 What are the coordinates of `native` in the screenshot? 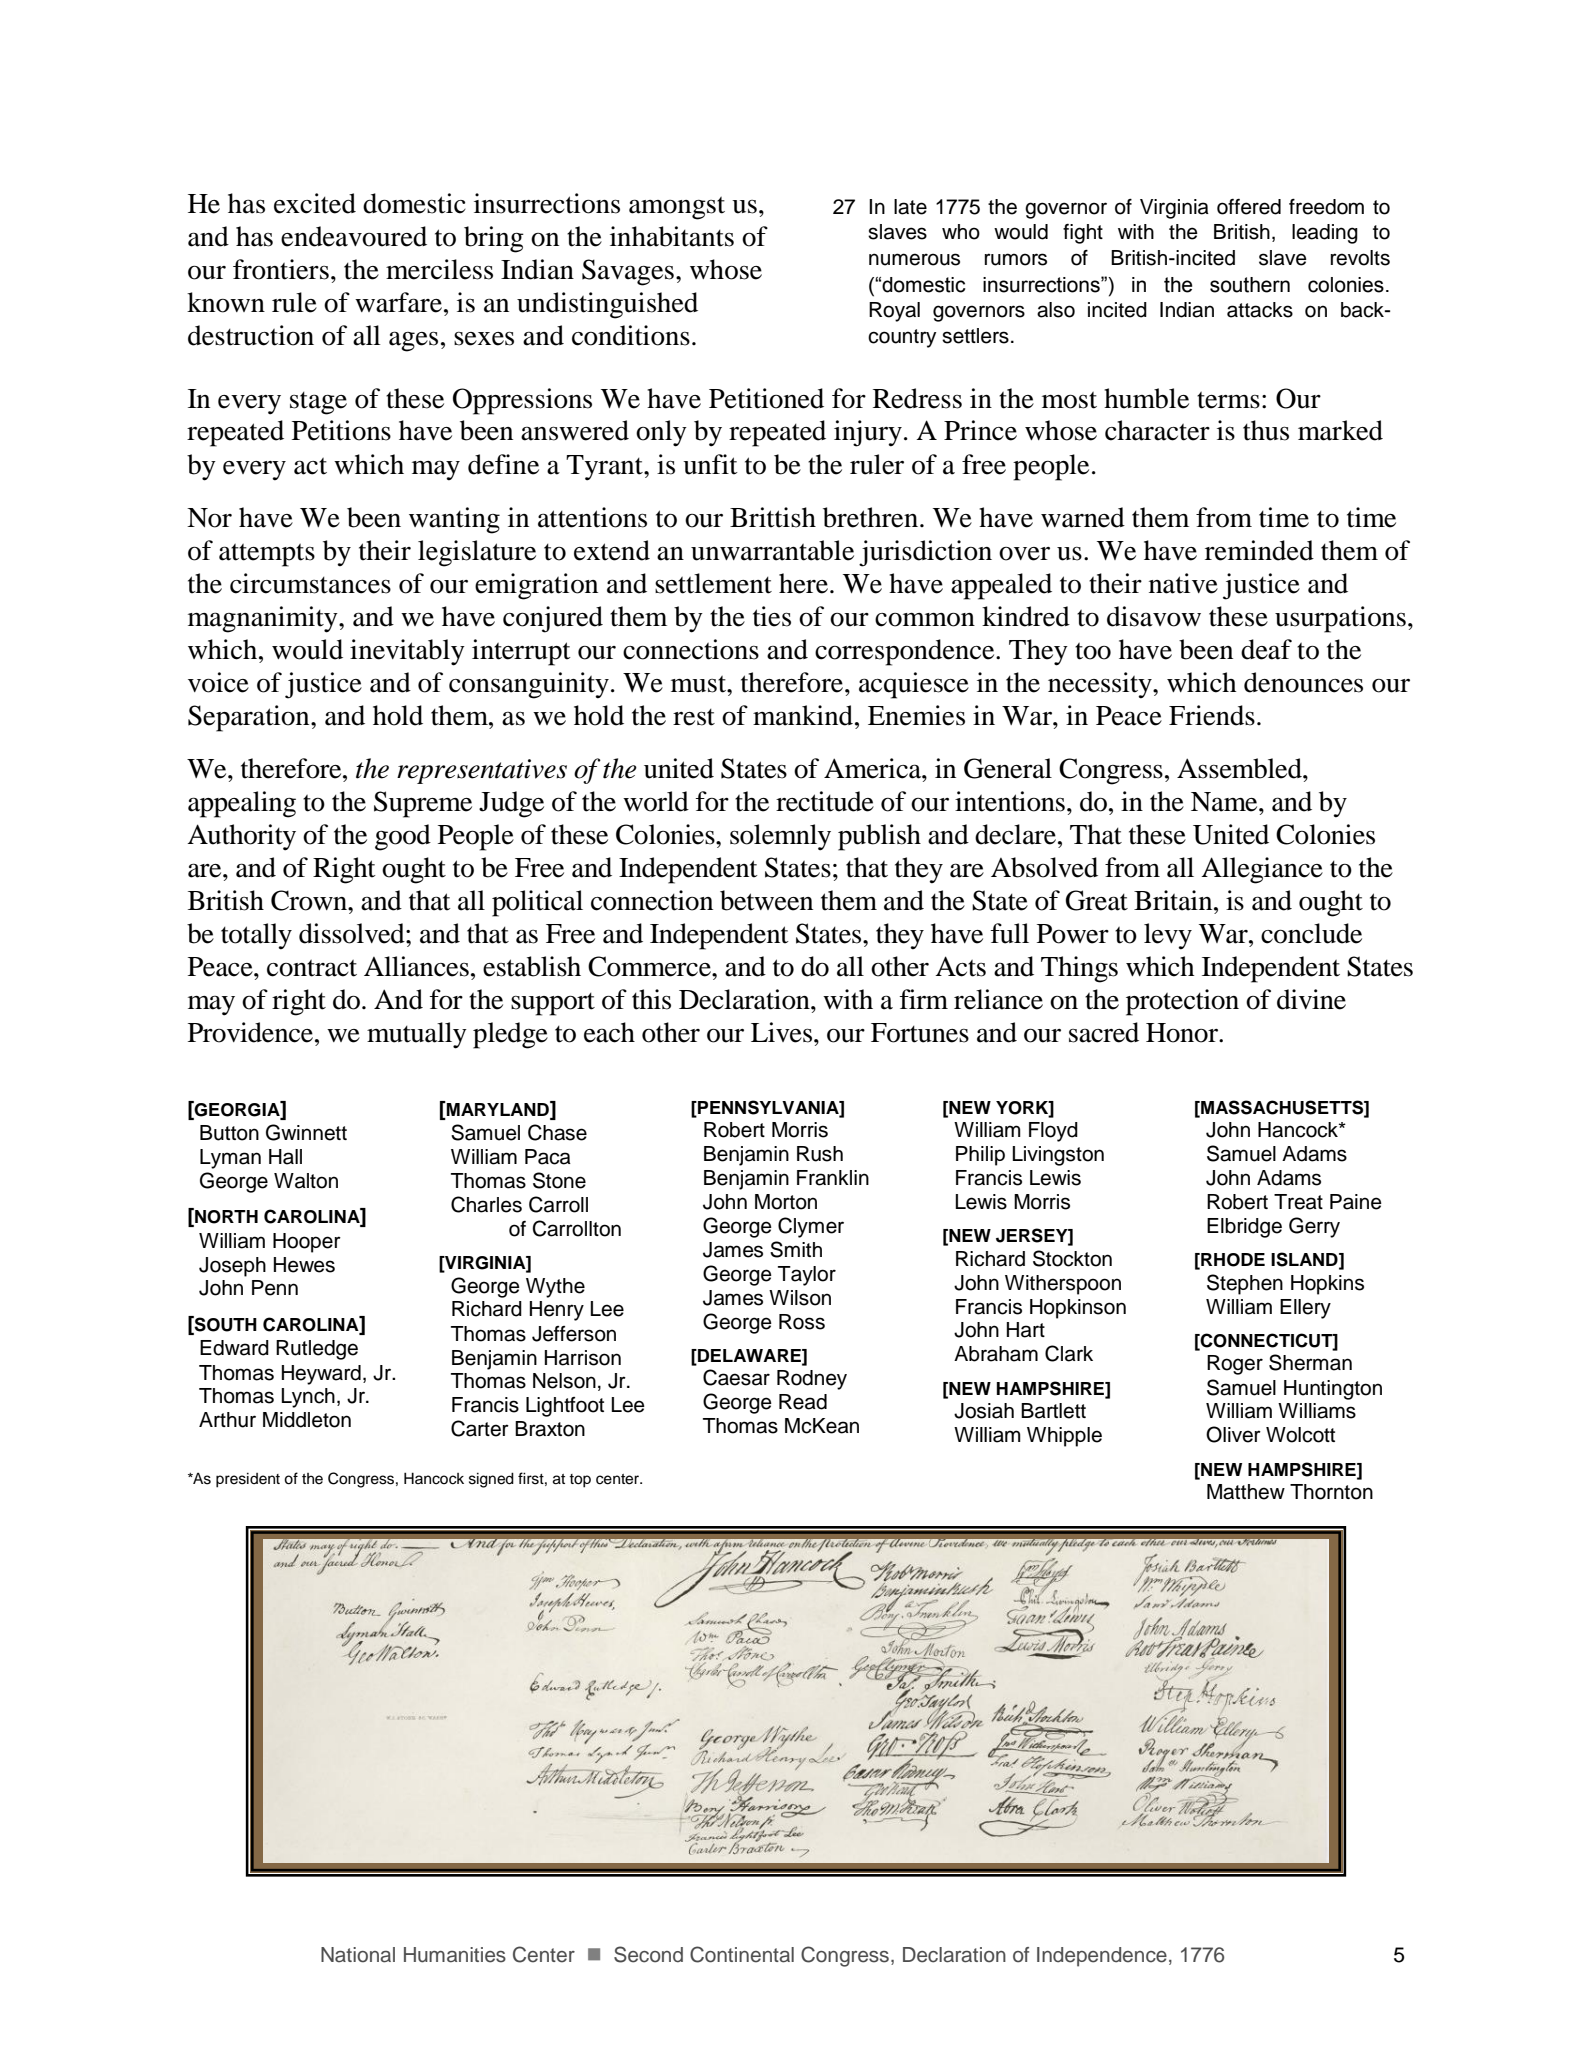 It's located at (1183, 583).
